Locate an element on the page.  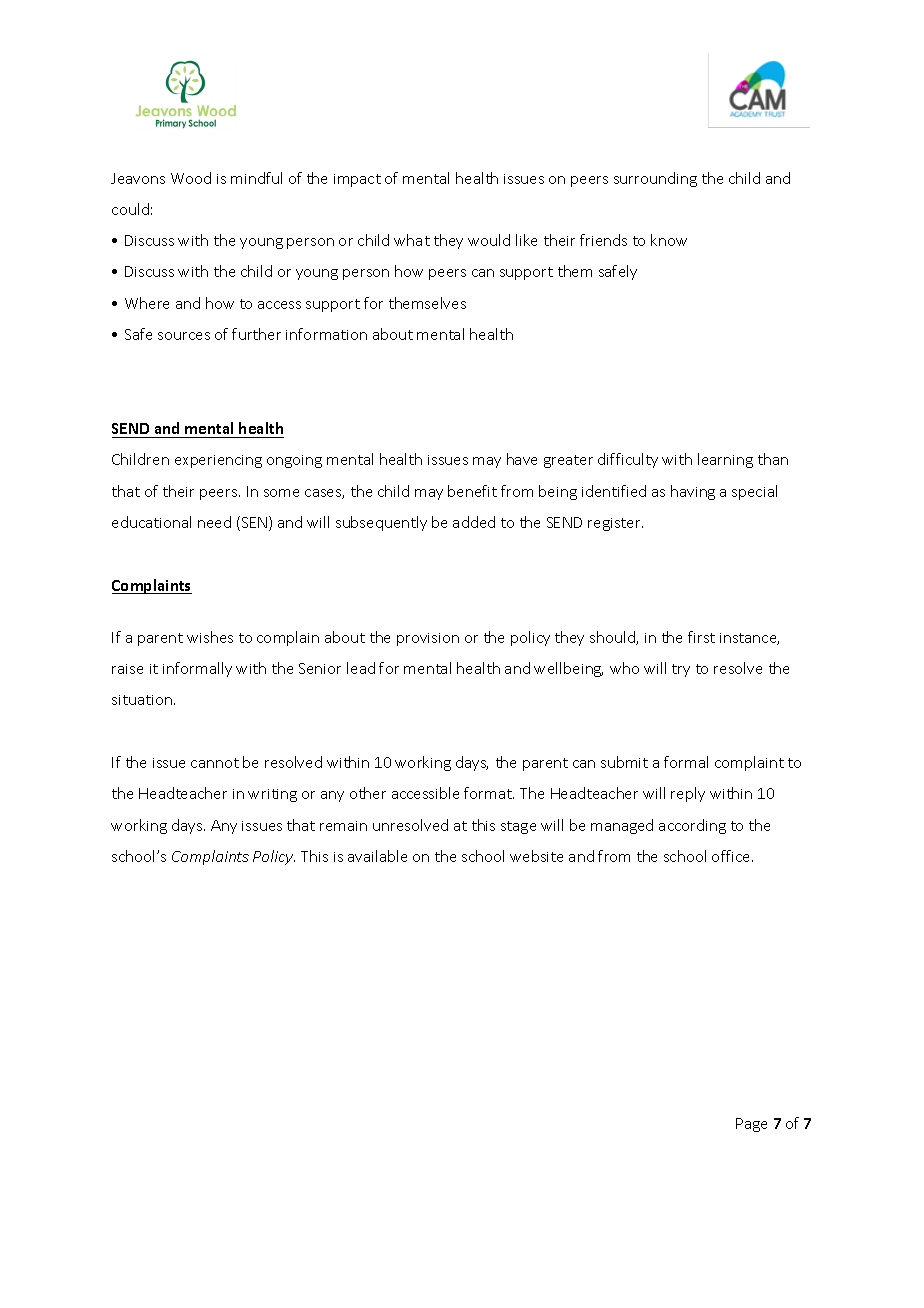
Wood is located at coordinates (191, 178).
